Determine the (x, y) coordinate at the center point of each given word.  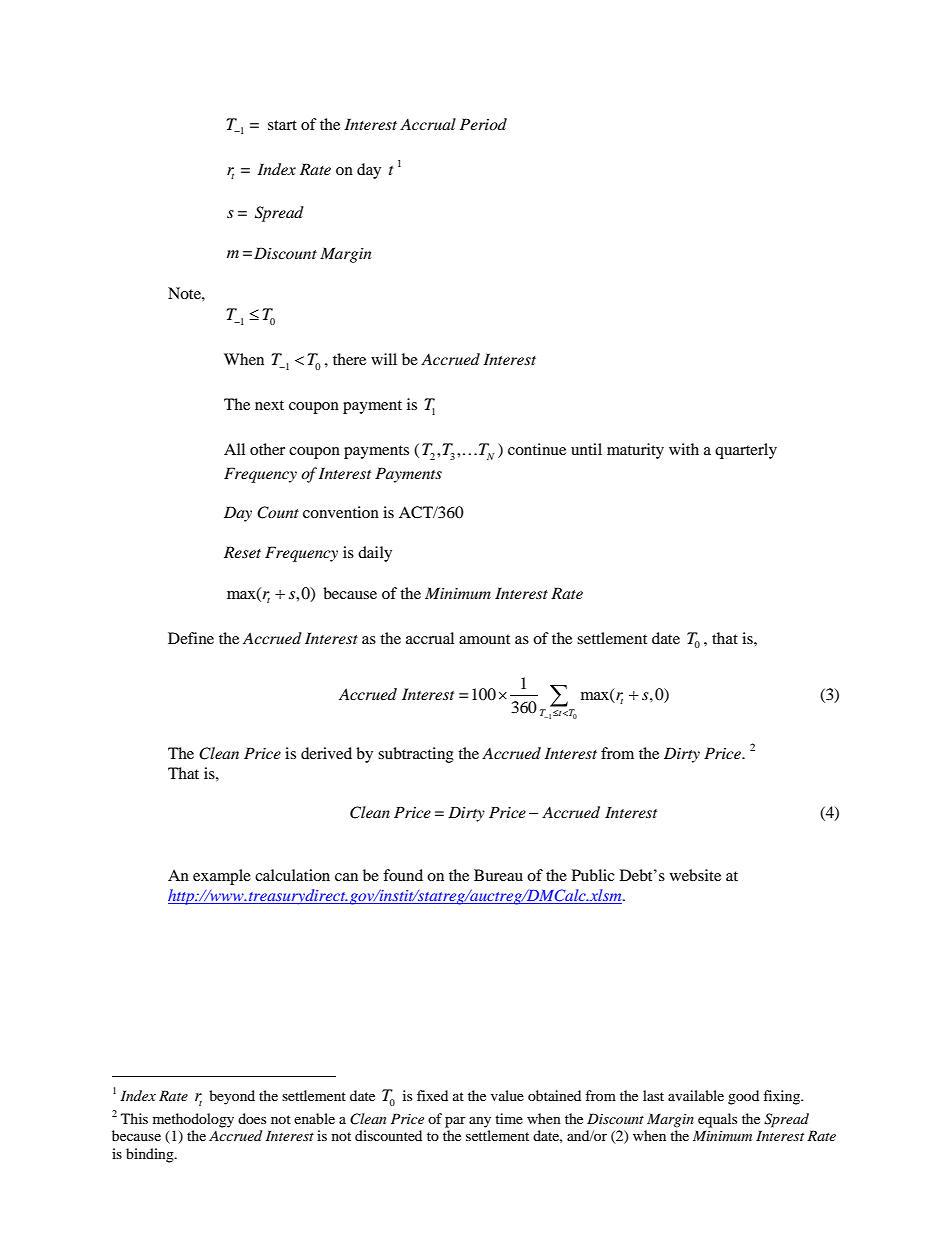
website (695, 875)
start (282, 125)
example (222, 877)
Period (483, 124)
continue (537, 449)
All (234, 449)
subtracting (416, 755)
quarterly (746, 451)
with (684, 449)
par (455, 1122)
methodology (193, 1120)
